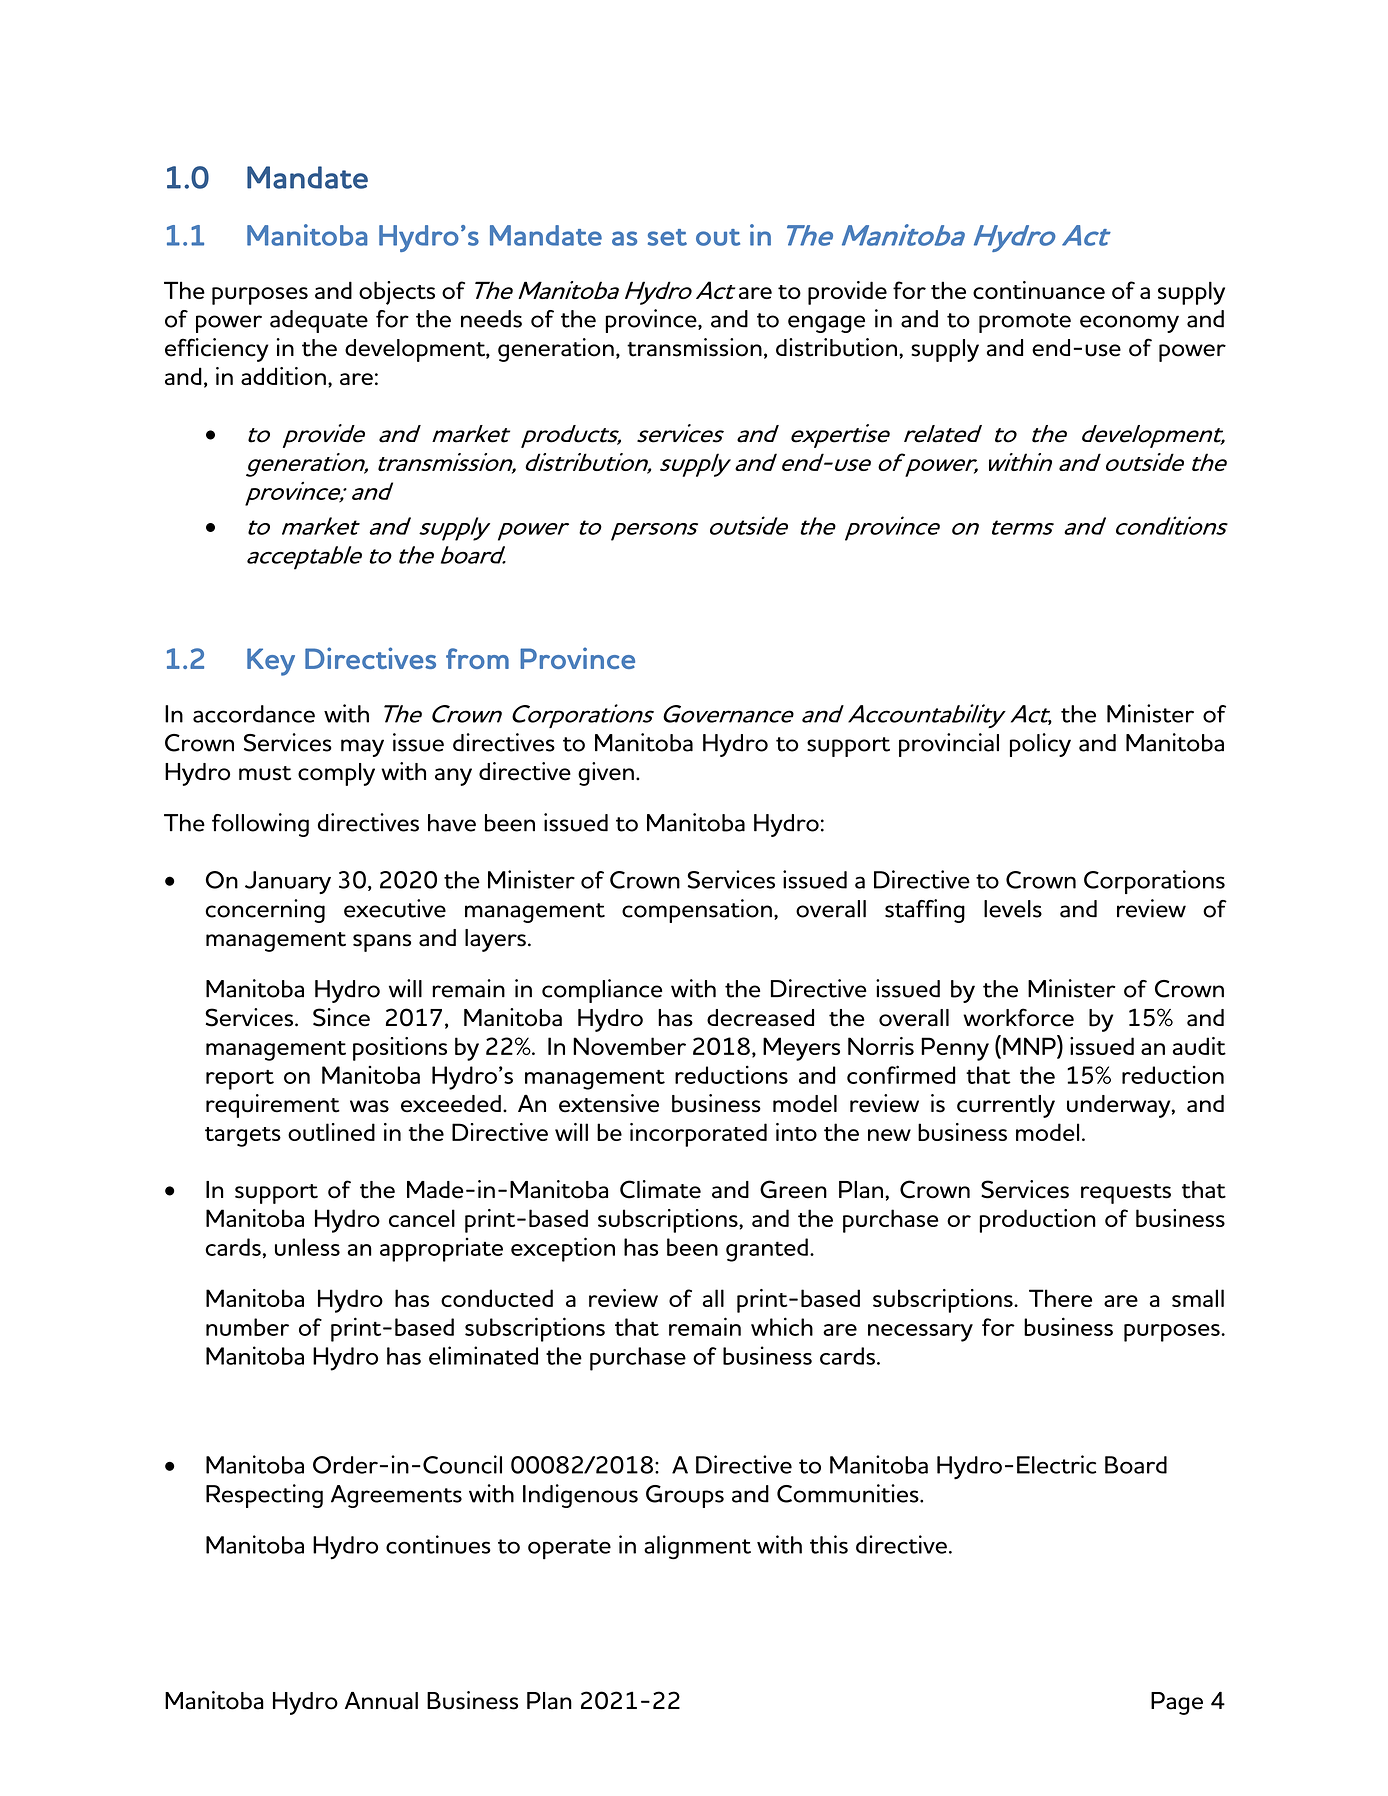 This document has width=1388, height=1796. I want to click on policy, so click(1040, 745).
